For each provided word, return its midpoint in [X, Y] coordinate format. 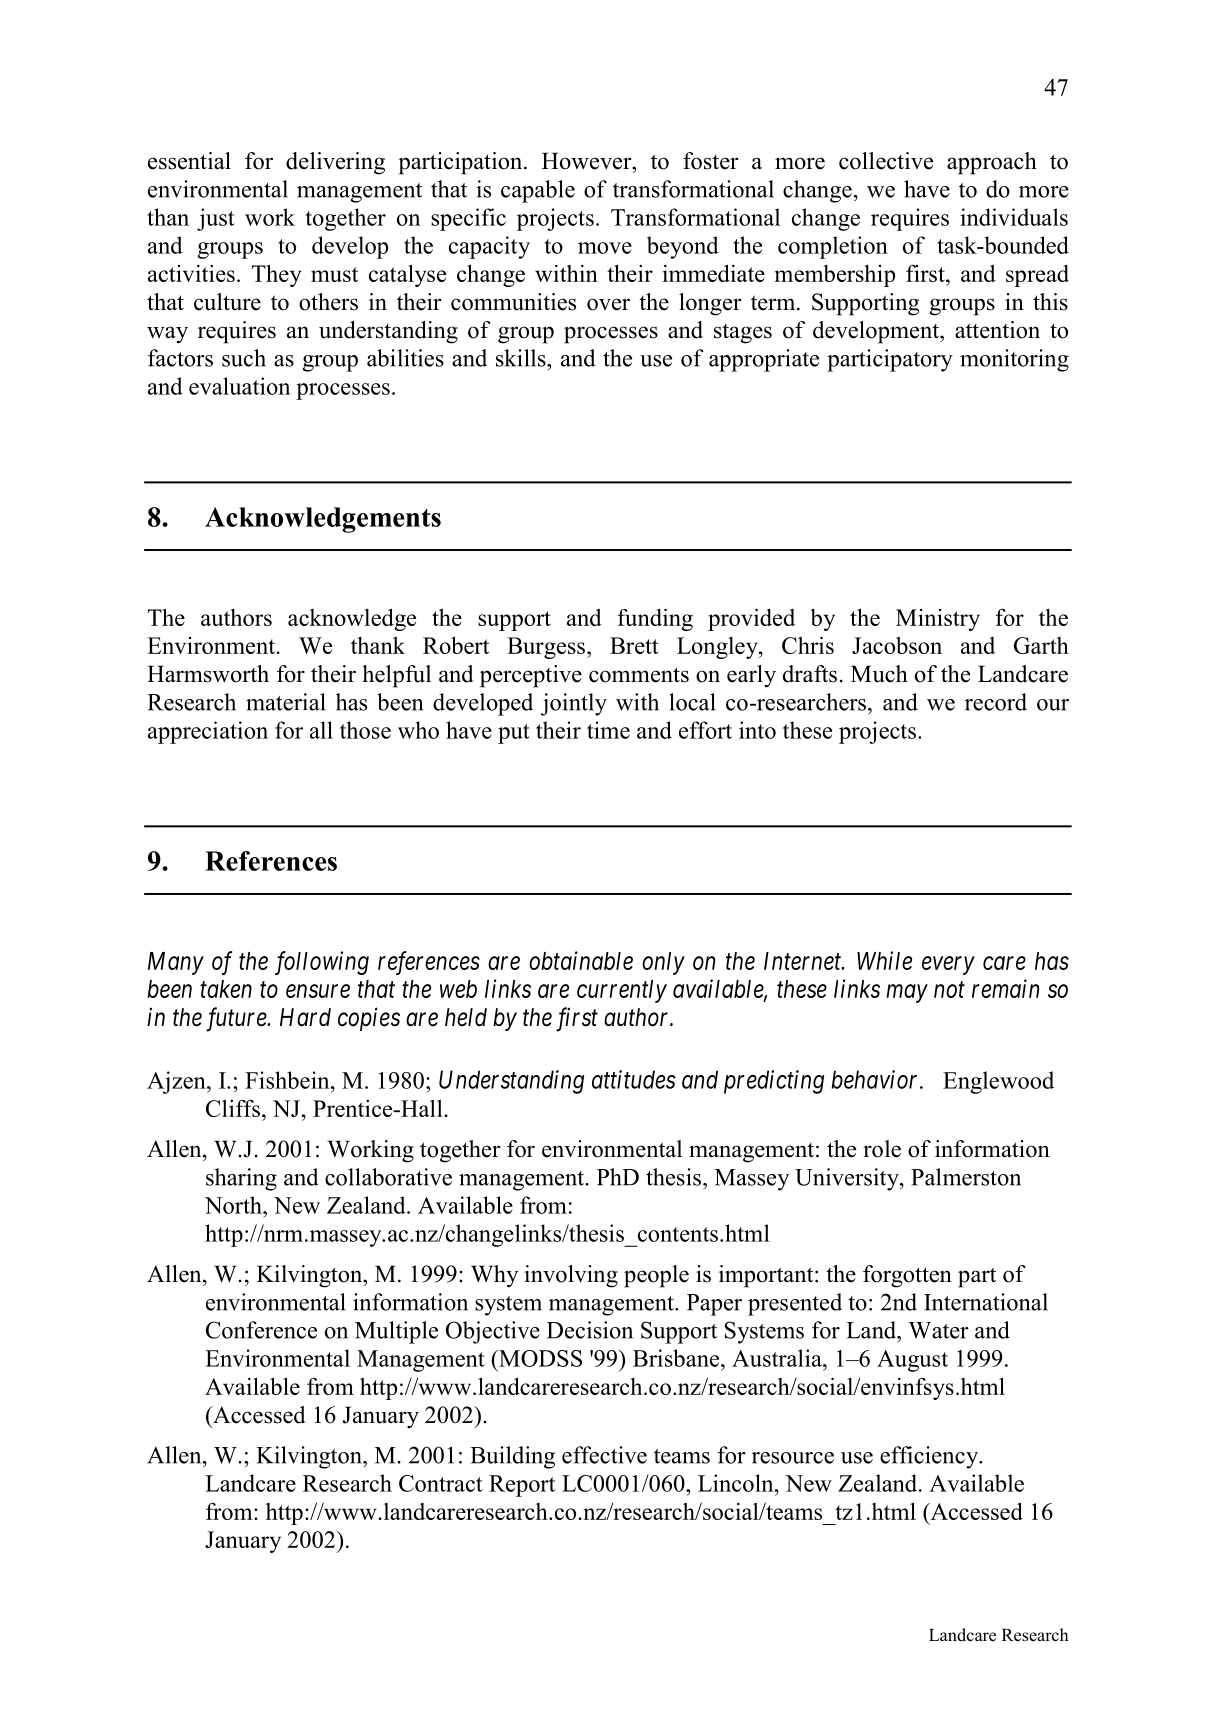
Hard [305, 1017]
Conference [261, 1330]
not [949, 990]
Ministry [938, 620]
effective [604, 1455]
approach [992, 163]
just [216, 219]
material [286, 702]
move [605, 248]
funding [655, 619]
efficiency [930, 1457]
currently [622, 991]
